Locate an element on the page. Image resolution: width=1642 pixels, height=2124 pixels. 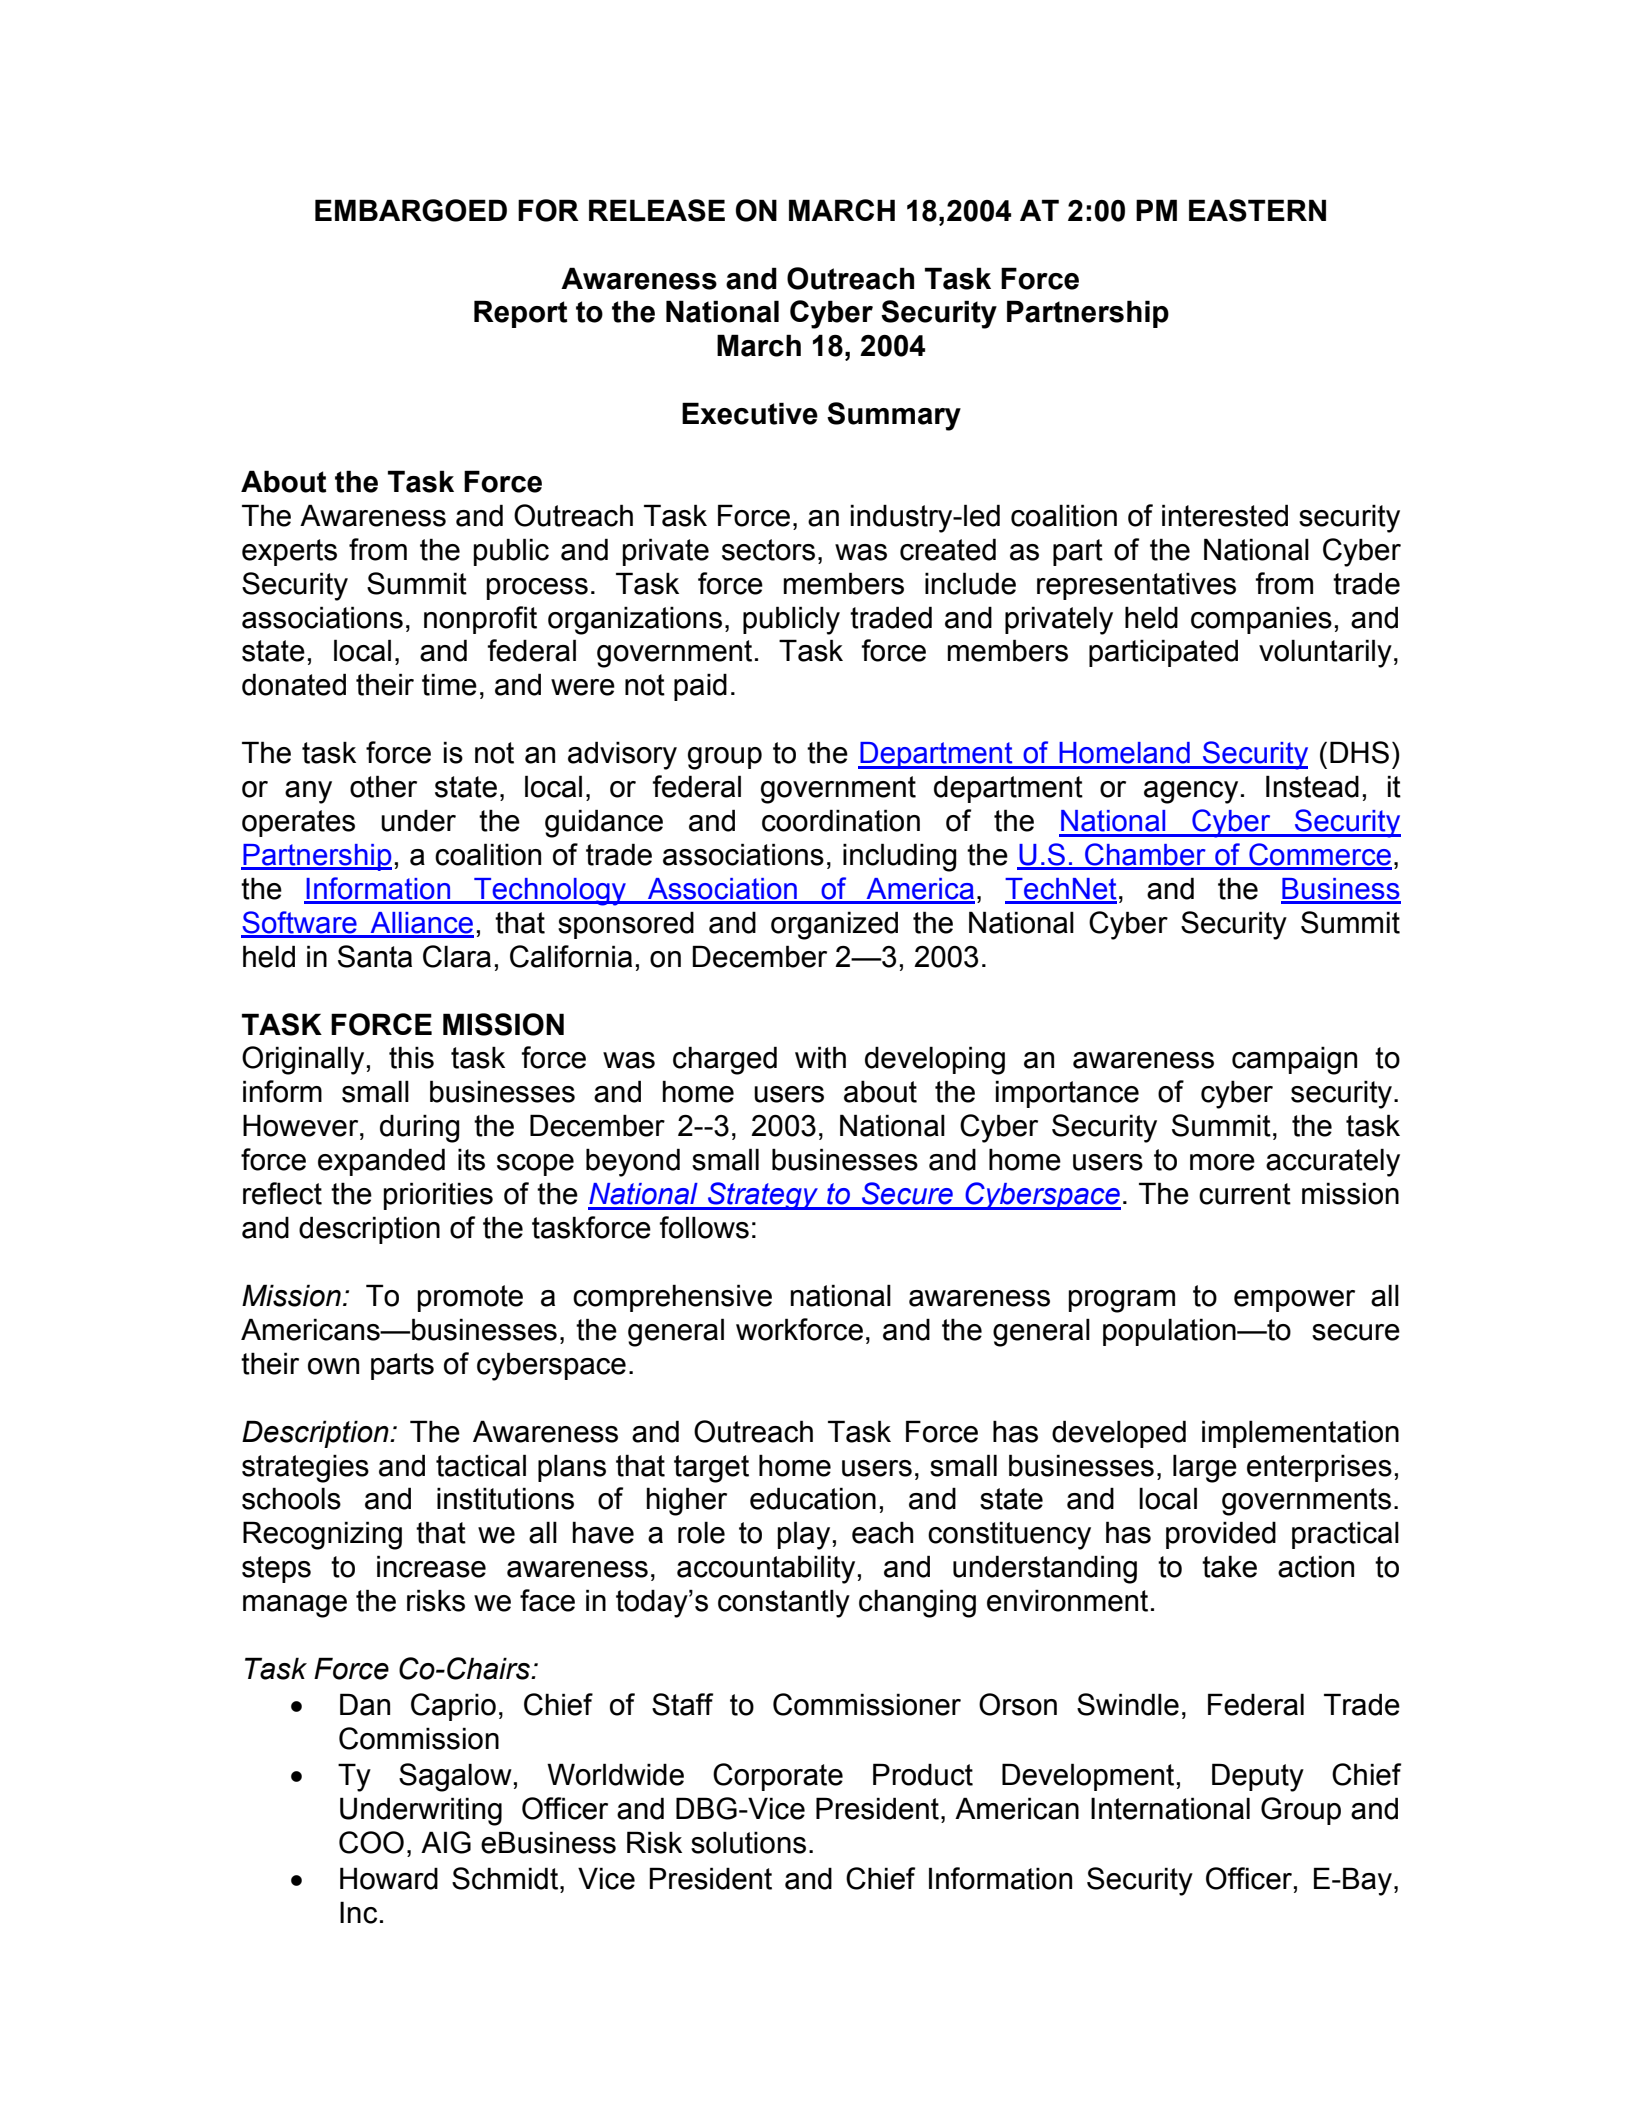
solutions is located at coordinates (748, 1842).
